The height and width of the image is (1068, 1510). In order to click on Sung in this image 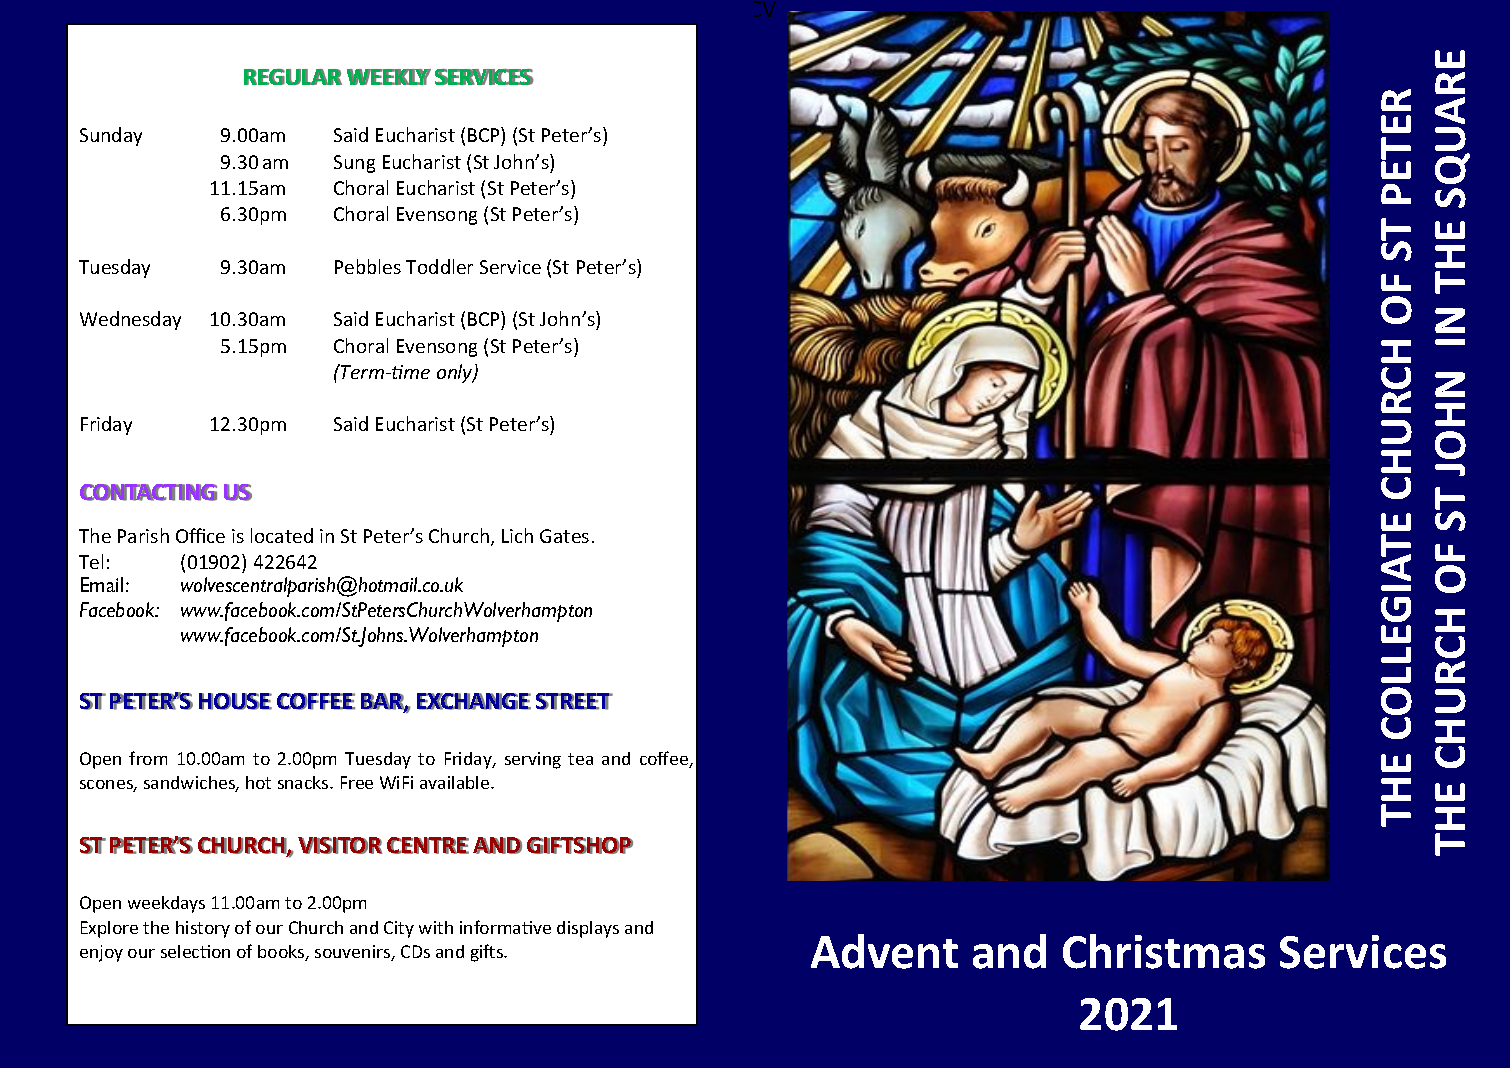, I will do `click(354, 164)`.
